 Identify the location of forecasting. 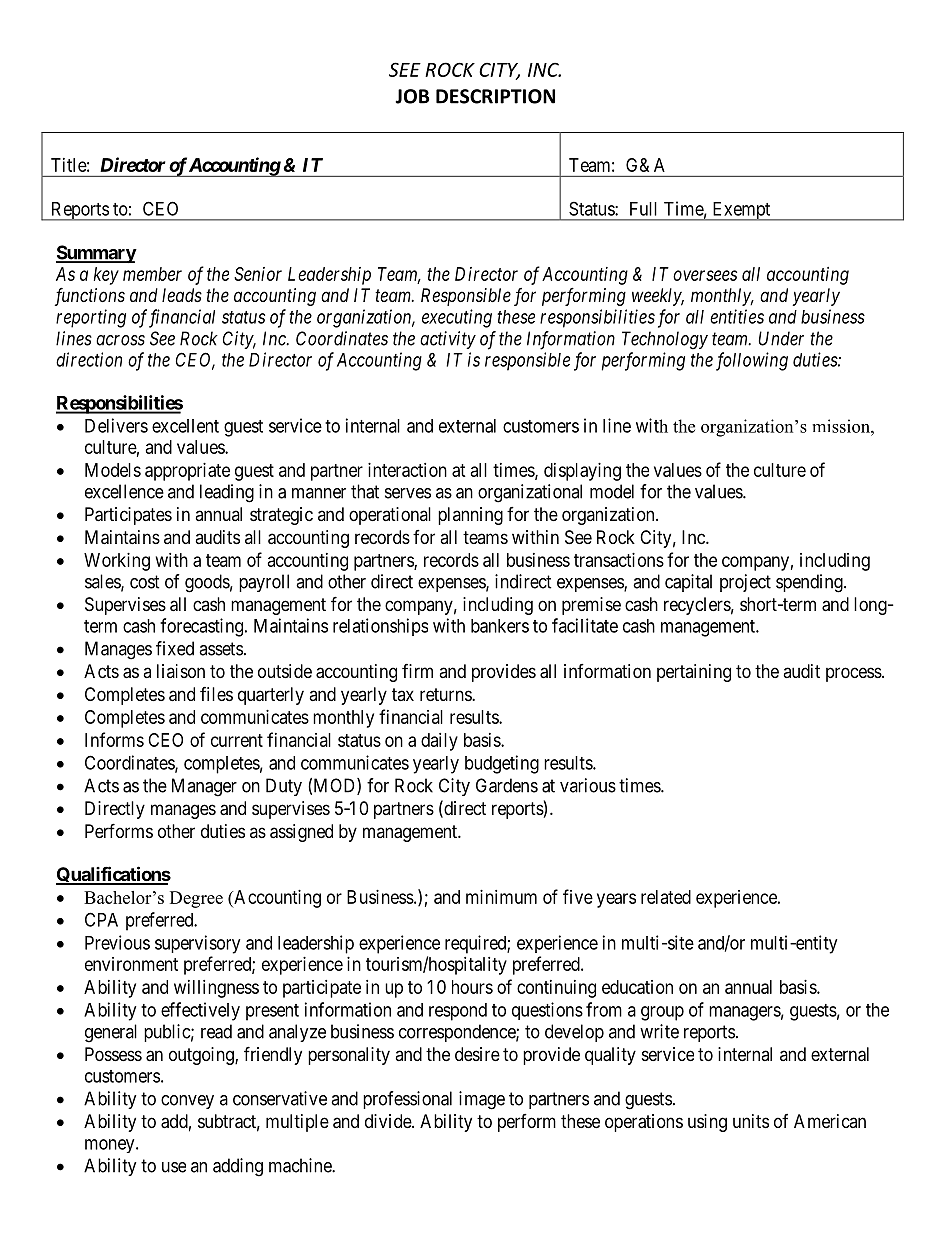
(201, 627).
